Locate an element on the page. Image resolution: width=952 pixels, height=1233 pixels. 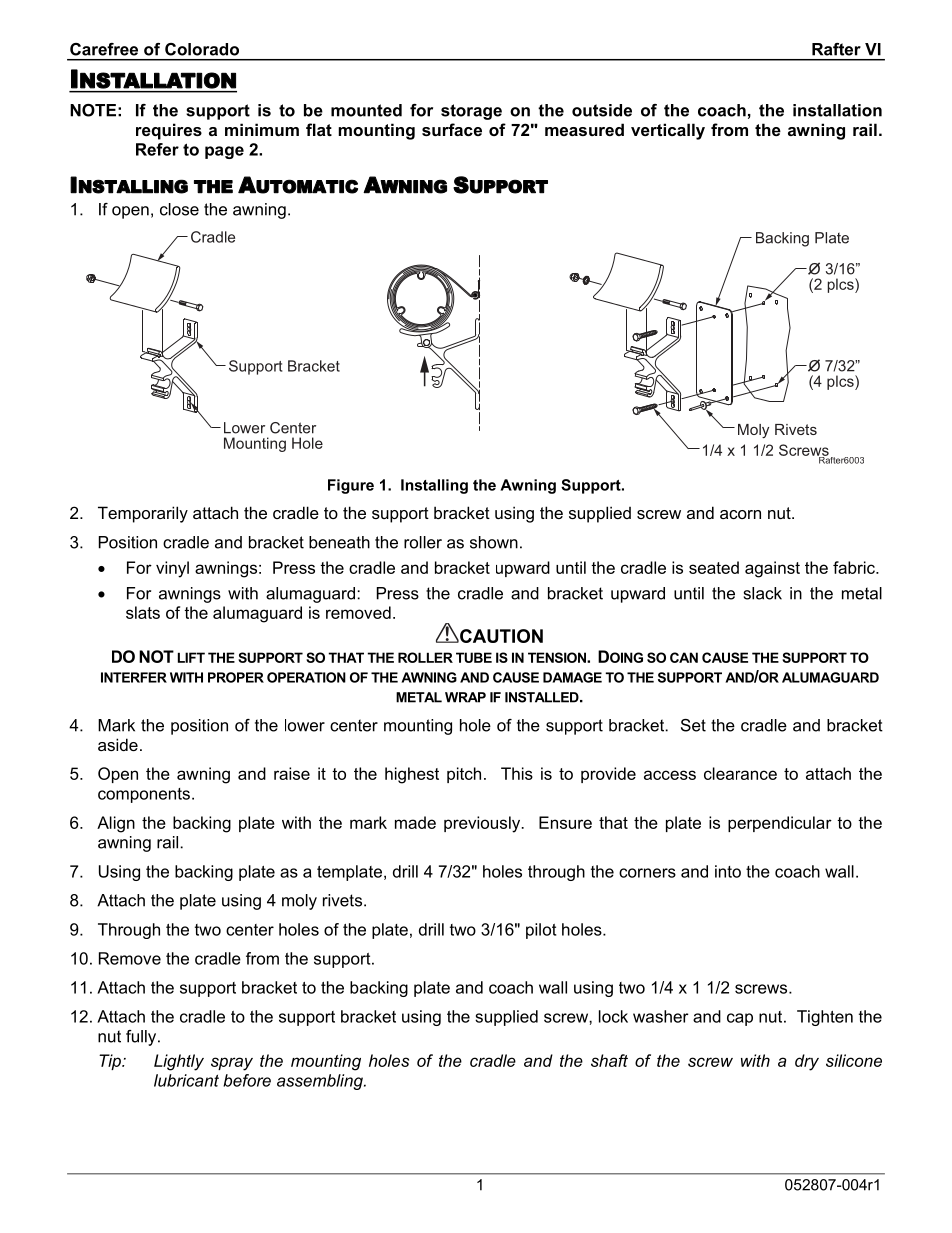
against is located at coordinates (772, 569).
